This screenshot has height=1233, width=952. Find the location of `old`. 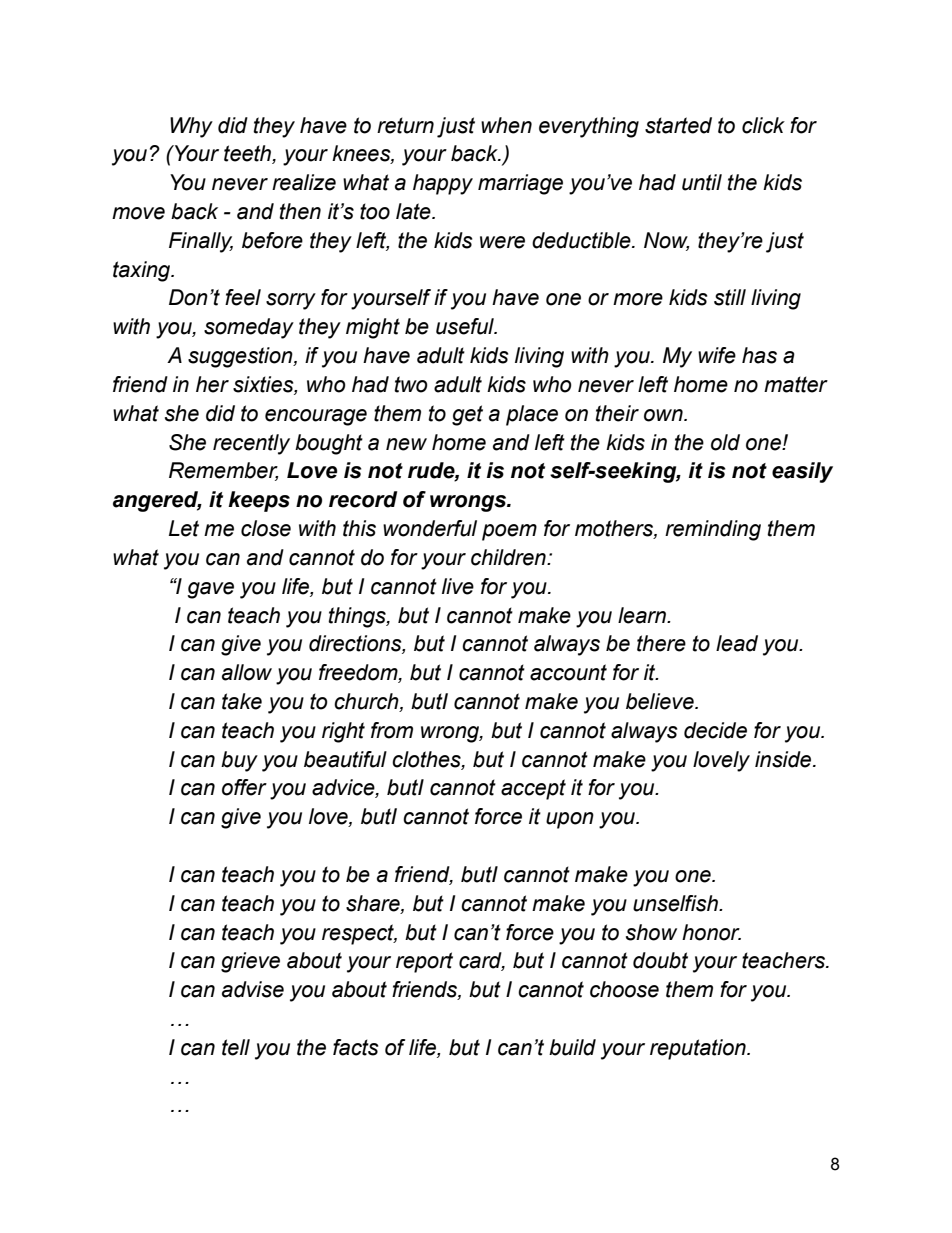

old is located at coordinates (725, 442).
